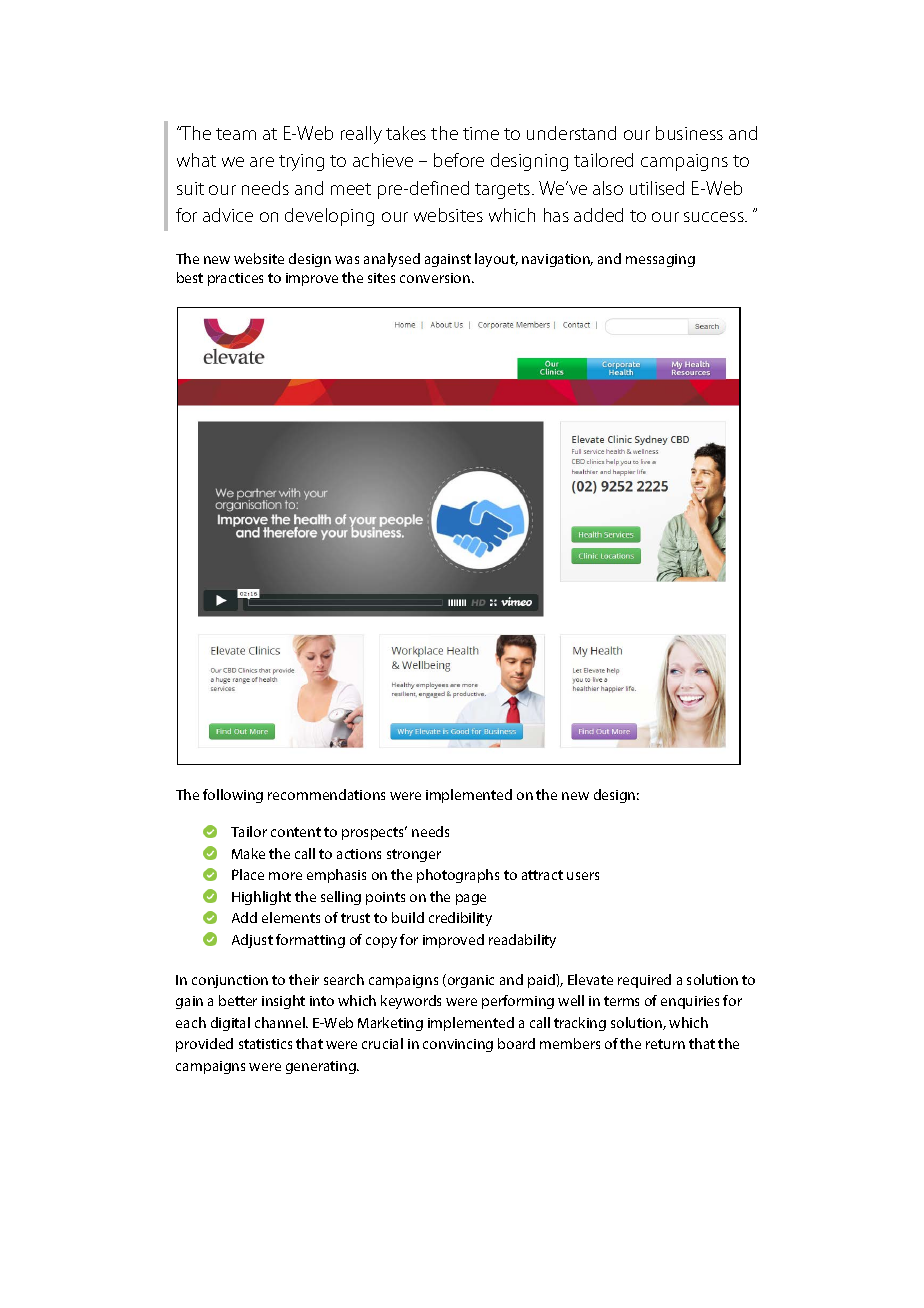 The width and height of the screenshot is (924, 1308). What do you see at coordinates (233, 796) in the screenshot?
I see `following` at bounding box center [233, 796].
